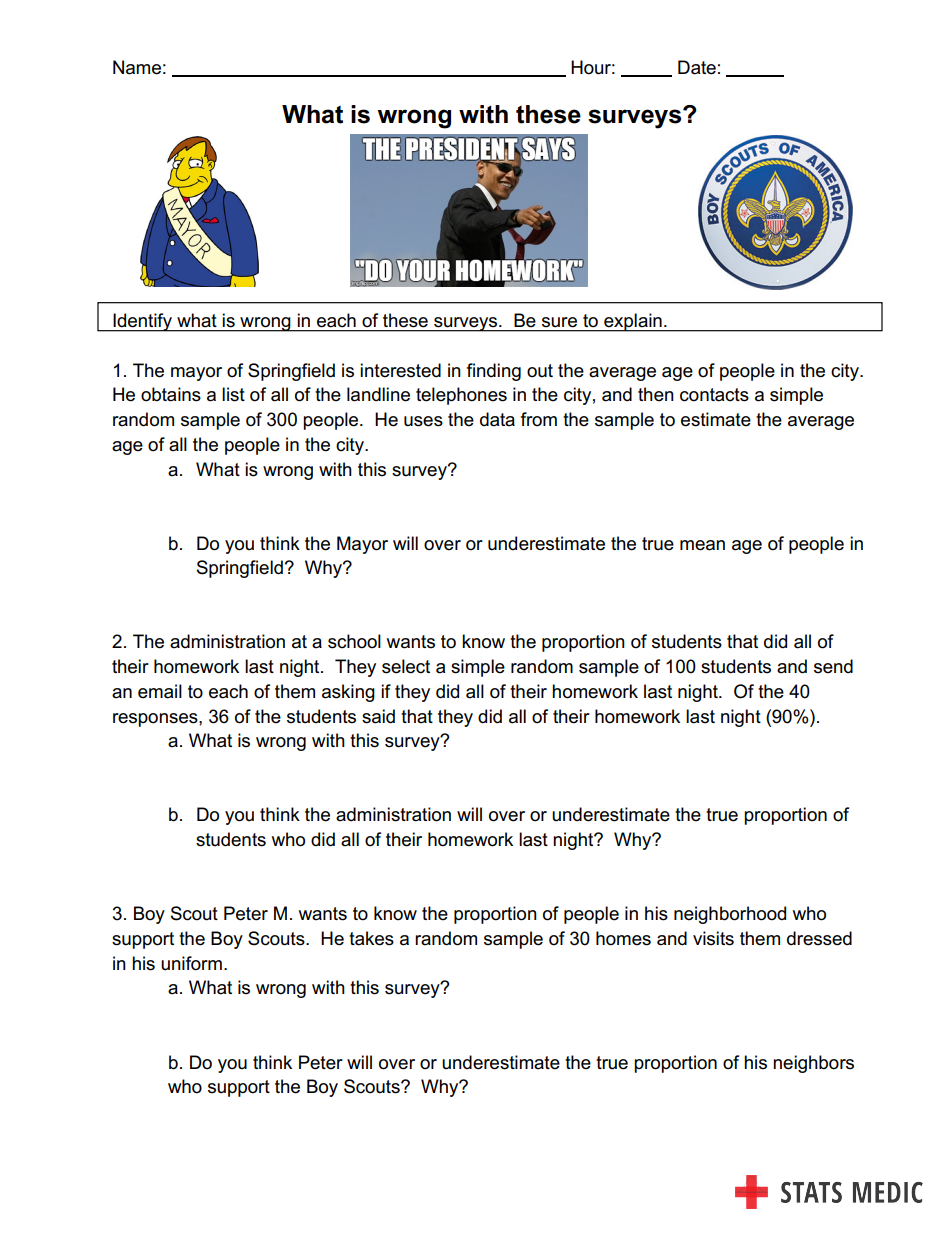 This page has height=1233, width=952. I want to click on Name, so click(137, 67).
